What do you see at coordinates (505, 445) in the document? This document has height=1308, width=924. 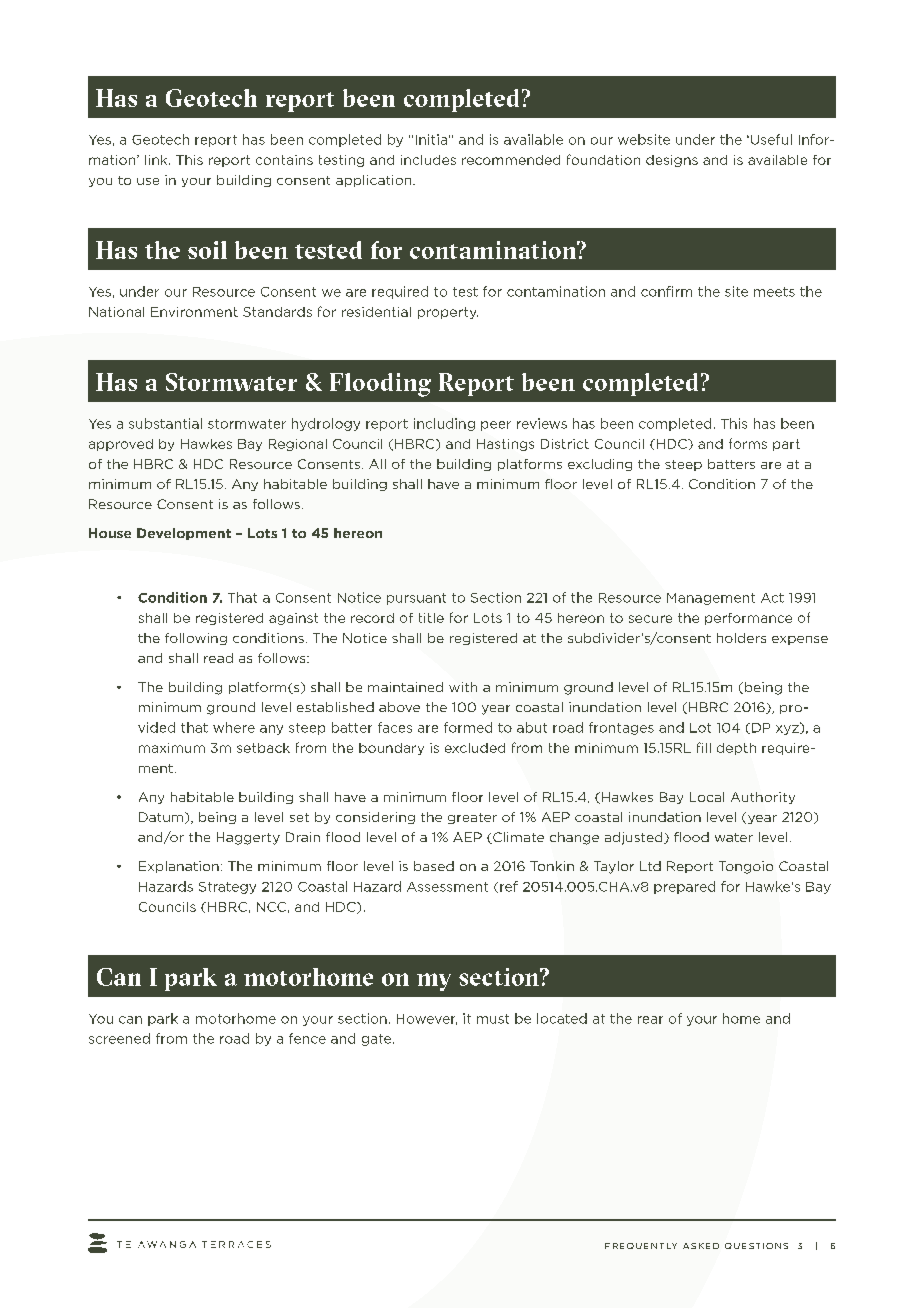 I see `Hastings` at bounding box center [505, 445].
